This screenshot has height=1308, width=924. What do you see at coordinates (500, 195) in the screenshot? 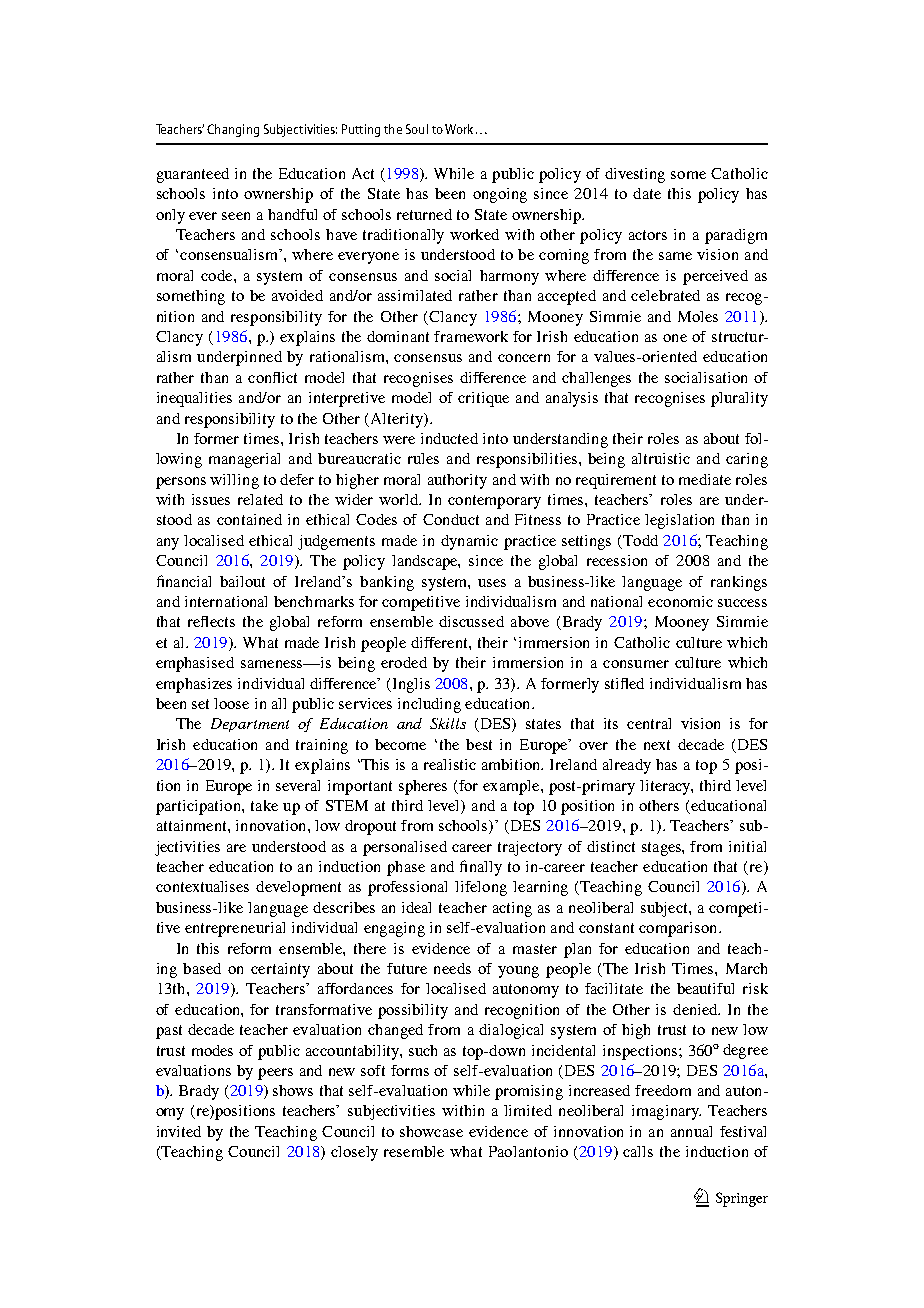
I see `ongoing` at bounding box center [500, 195].
